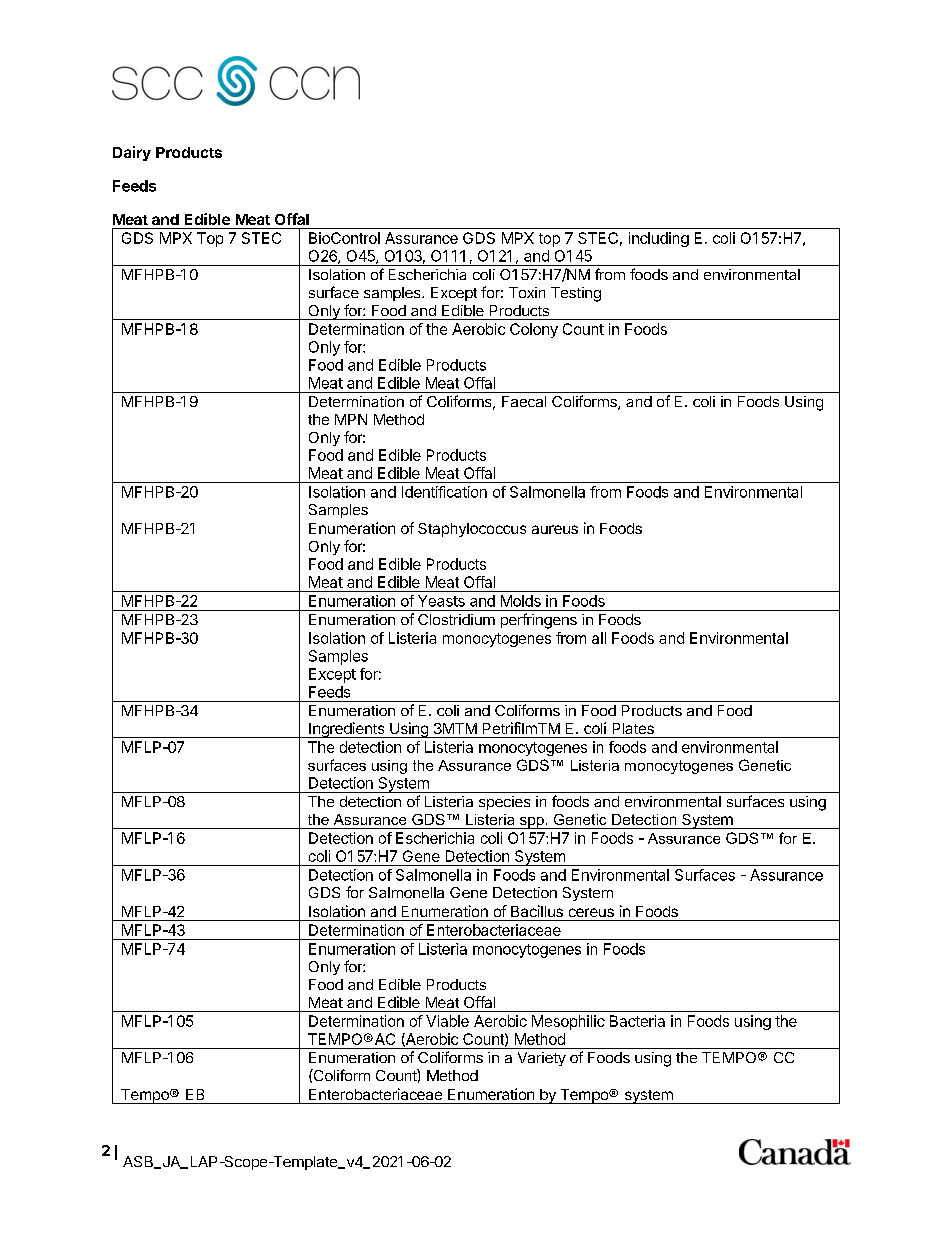 Image resolution: width=952 pixels, height=1233 pixels. Describe the element at coordinates (132, 153) in the screenshot. I see `Dairy` at that location.
